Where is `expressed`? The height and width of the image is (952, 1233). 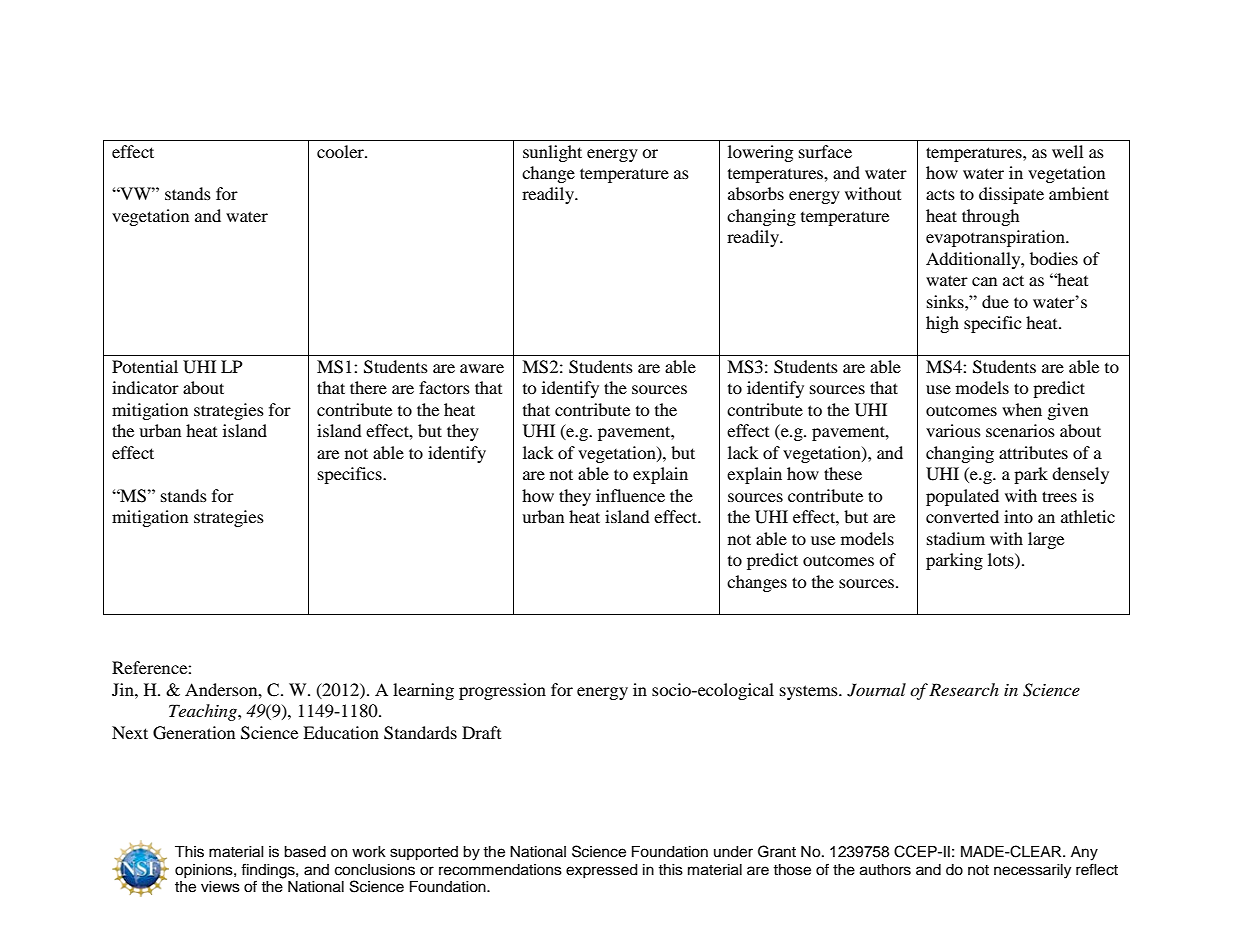
expressed is located at coordinates (601, 871).
